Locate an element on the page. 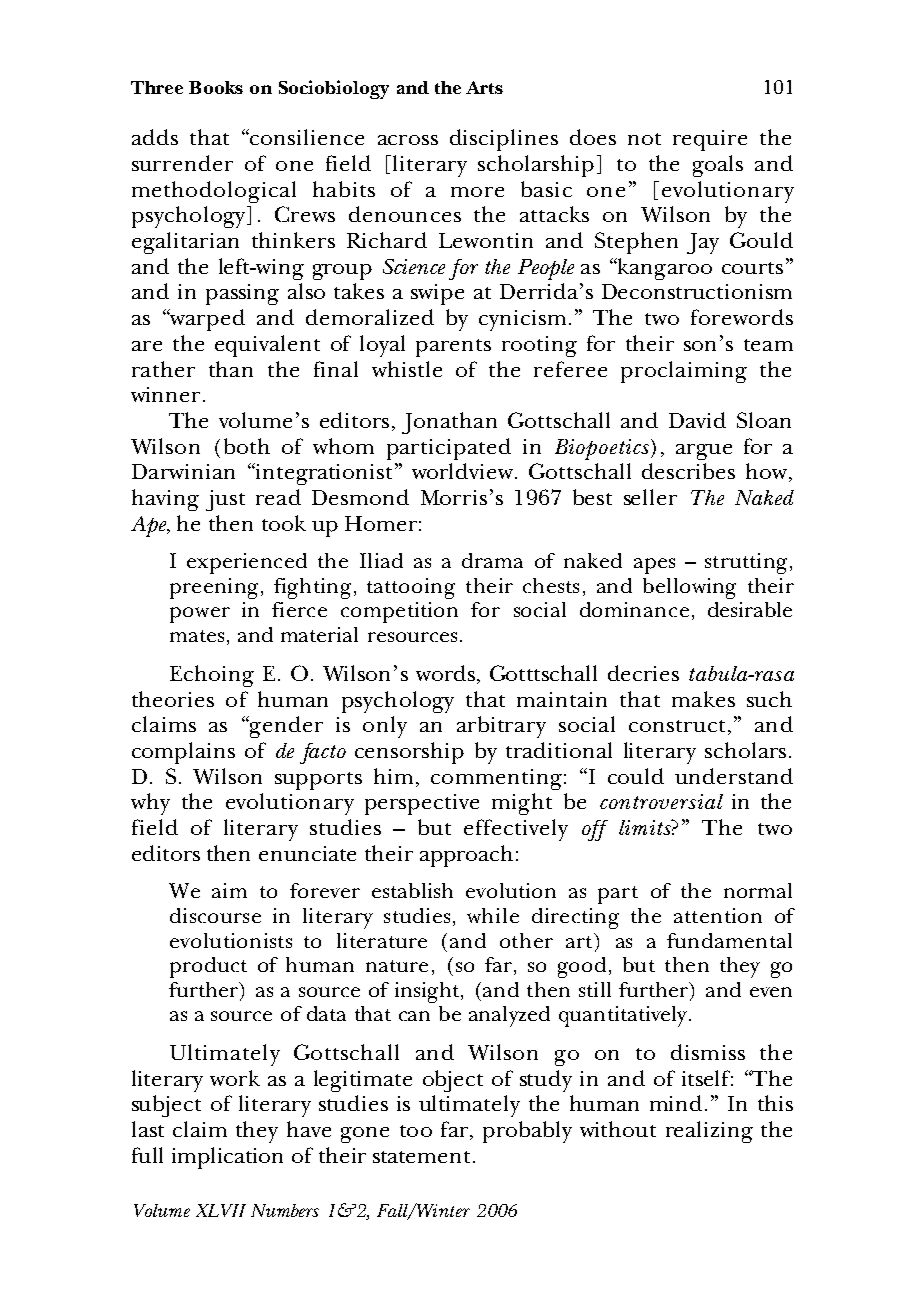 The height and width of the page is (1307, 924). approach is located at coordinates (466, 856).
